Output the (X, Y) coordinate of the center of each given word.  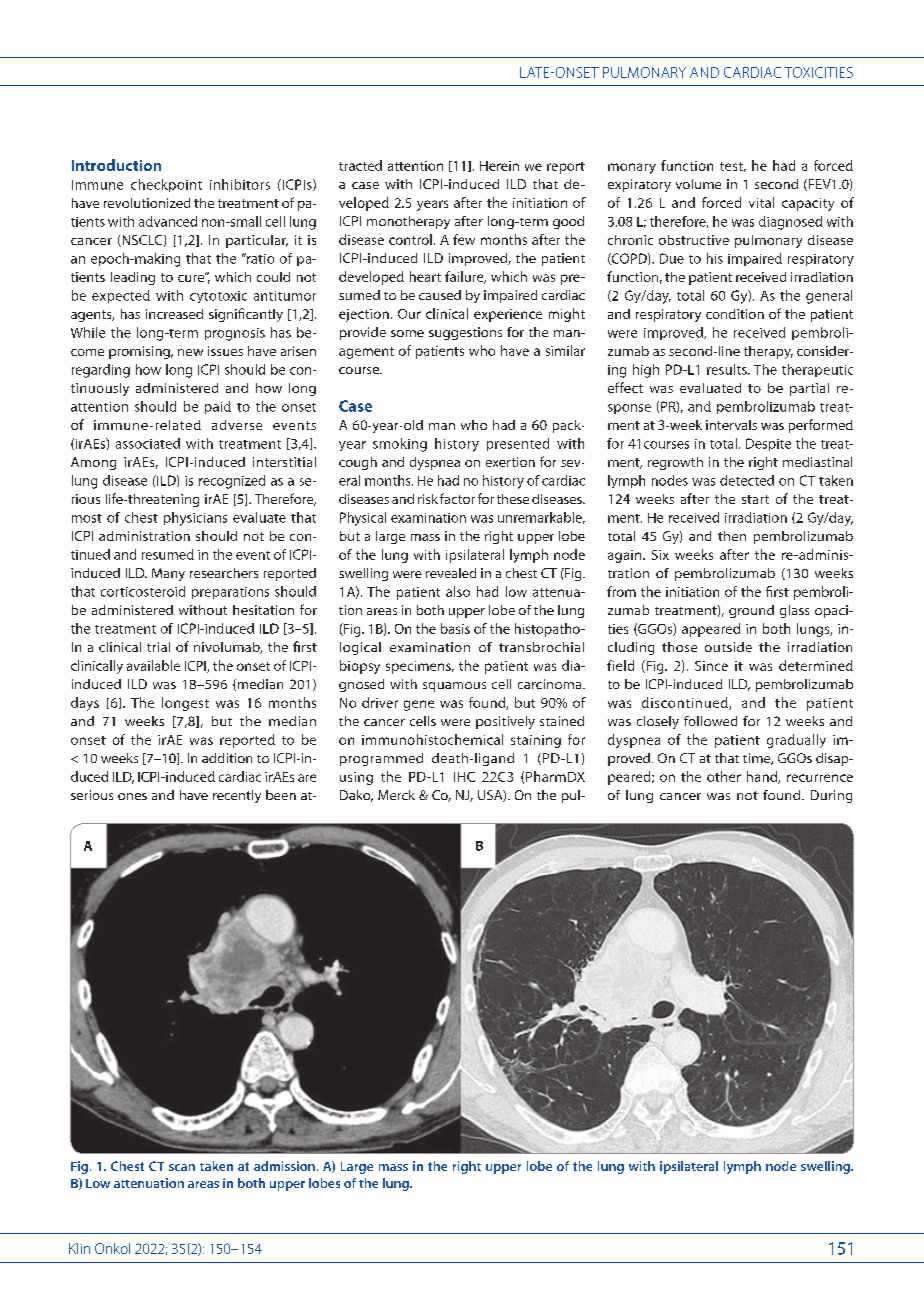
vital (761, 202)
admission (284, 1166)
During (831, 796)
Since (711, 666)
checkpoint (166, 185)
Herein (499, 166)
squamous (454, 687)
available (153, 665)
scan (182, 1167)
